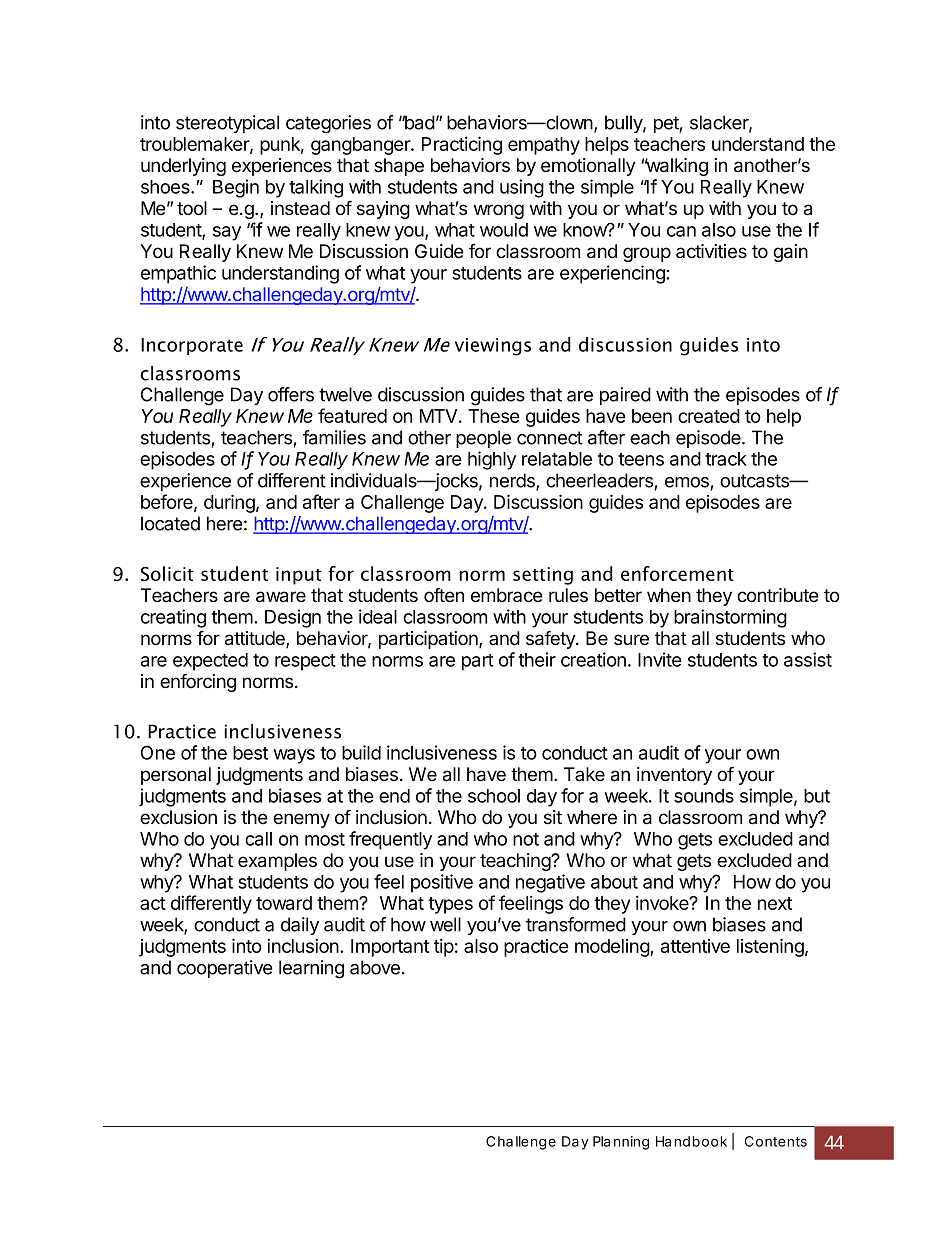 This document has width=952, height=1233. I want to click on embrace, so click(507, 595).
